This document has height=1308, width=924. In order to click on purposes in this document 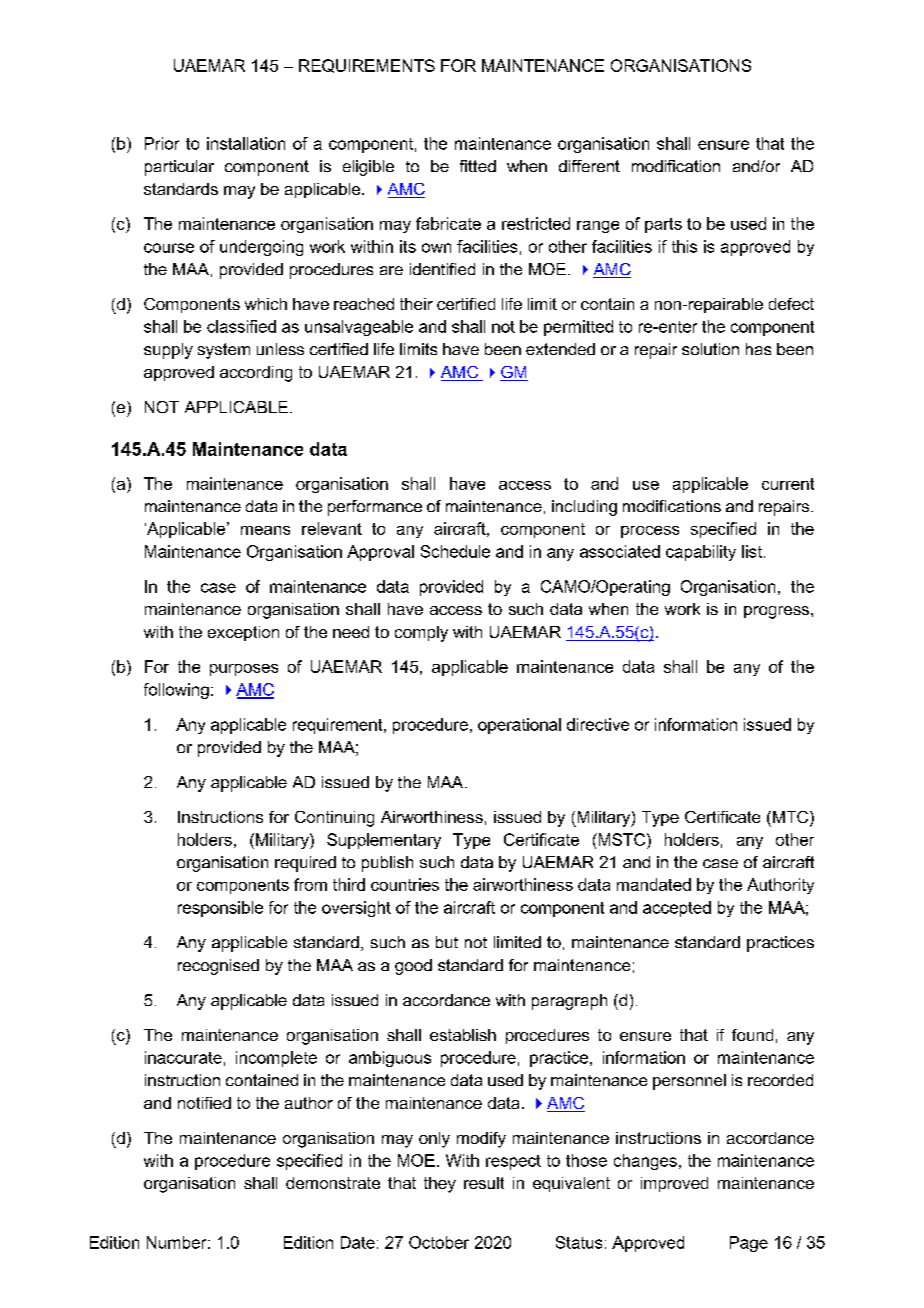, I will do `click(244, 670)`.
